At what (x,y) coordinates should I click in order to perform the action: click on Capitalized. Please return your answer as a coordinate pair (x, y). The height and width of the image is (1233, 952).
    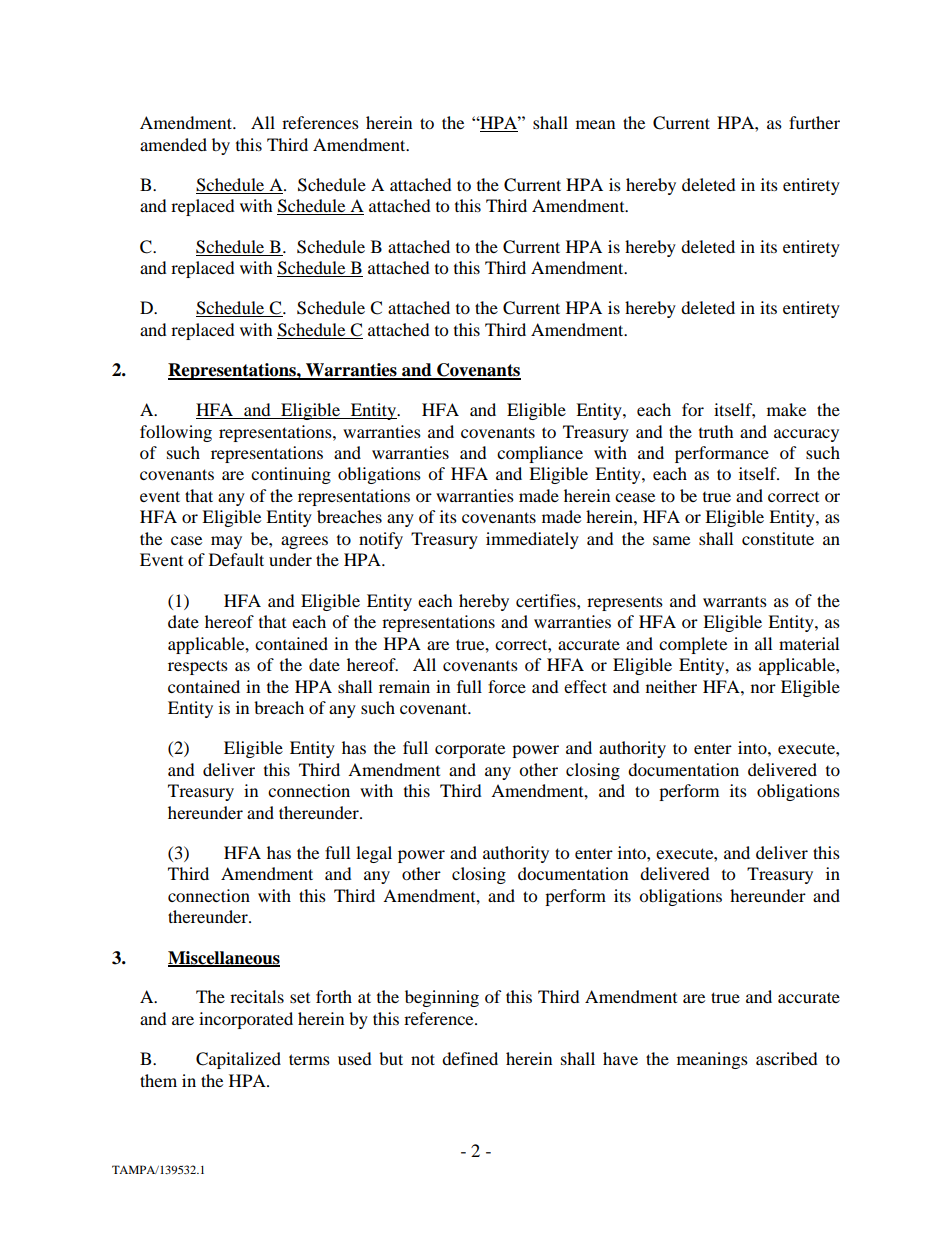
    Looking at the image, I should click on (238, 1060).
